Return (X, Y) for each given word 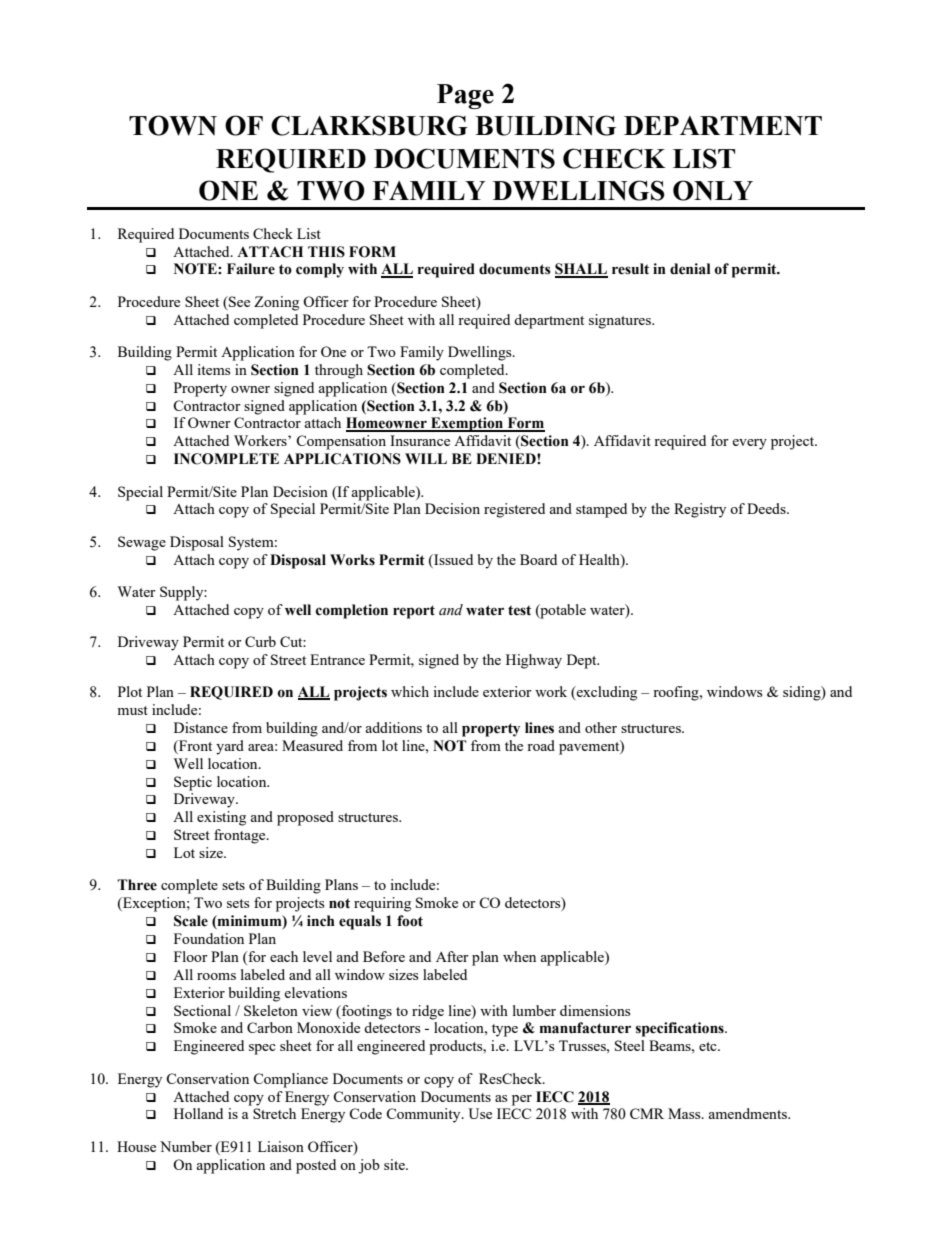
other (601, 727)
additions (393, 727)
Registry (700, 510)
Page (465, 96)
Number (186, 1146)
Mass (685, 1113)
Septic (193, 783)
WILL (426, 458)
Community (424, 1115)
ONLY (713, 190)
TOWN (173, 125)
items (213, 369)
